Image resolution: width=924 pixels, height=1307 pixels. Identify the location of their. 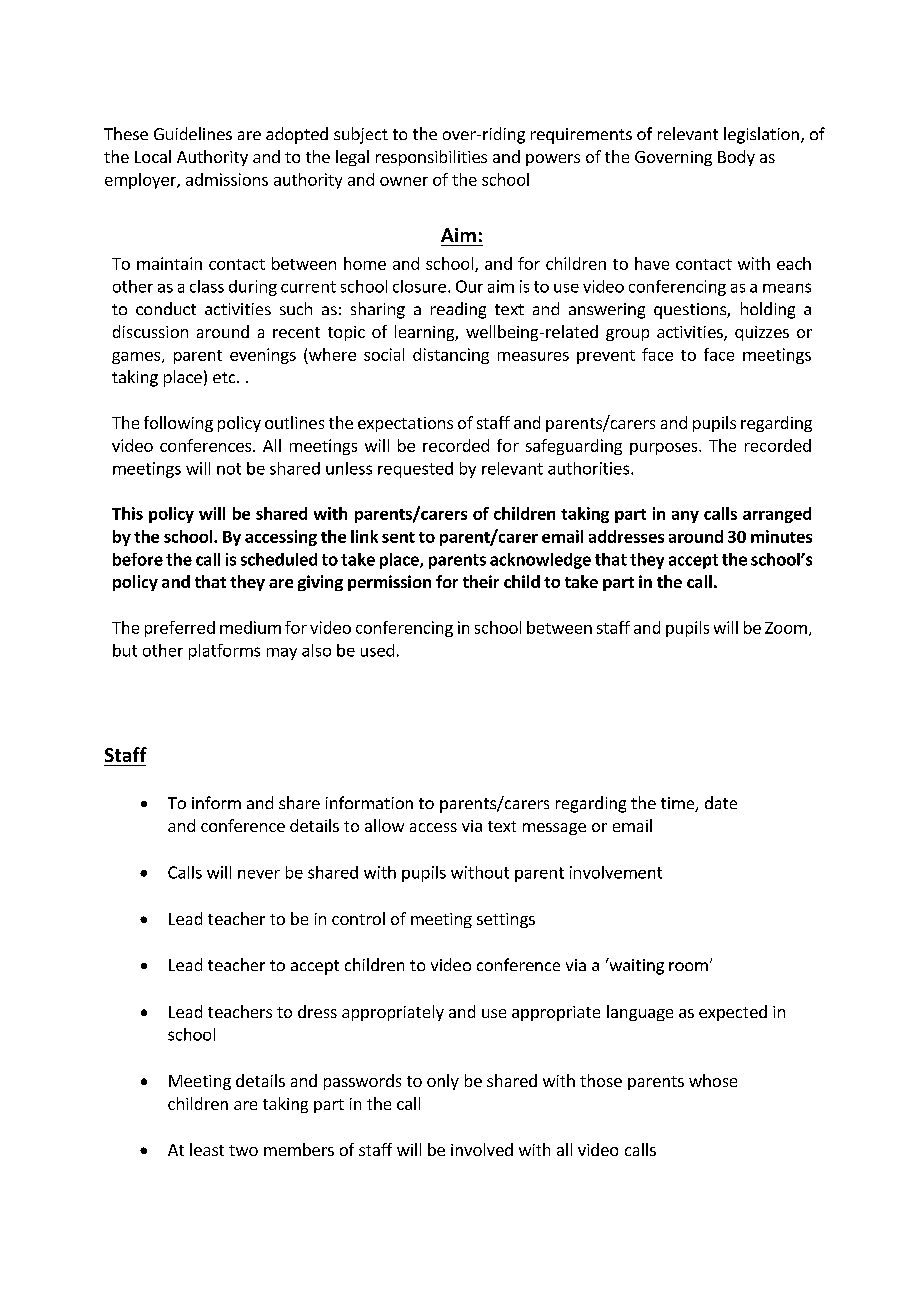
(481, 581).
